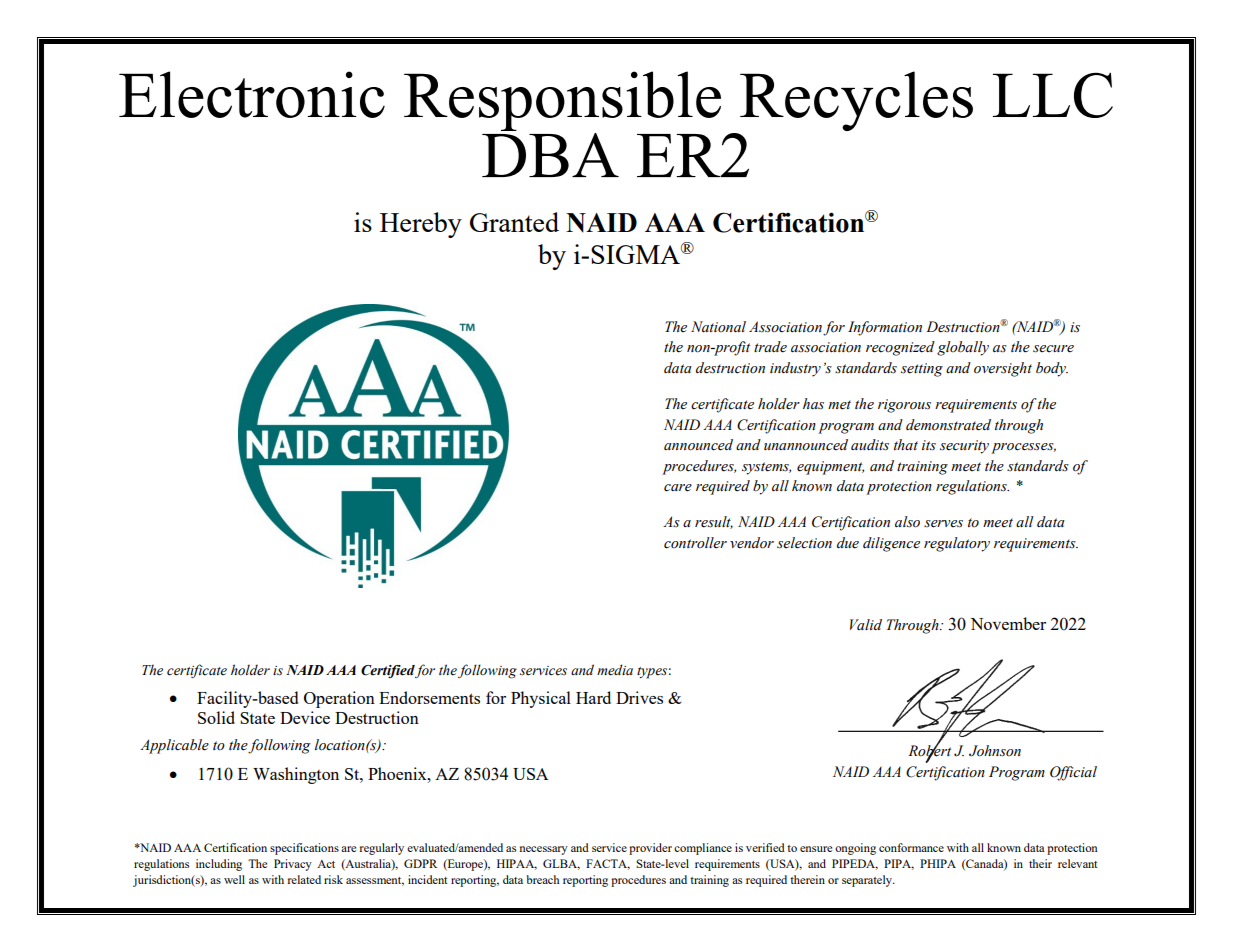 The width and height of the screenshot is (1233, 952). What do you see at coordinates (252, 94) in the screenshot?
I see `Electronic` at bounding box center [252, 94].
